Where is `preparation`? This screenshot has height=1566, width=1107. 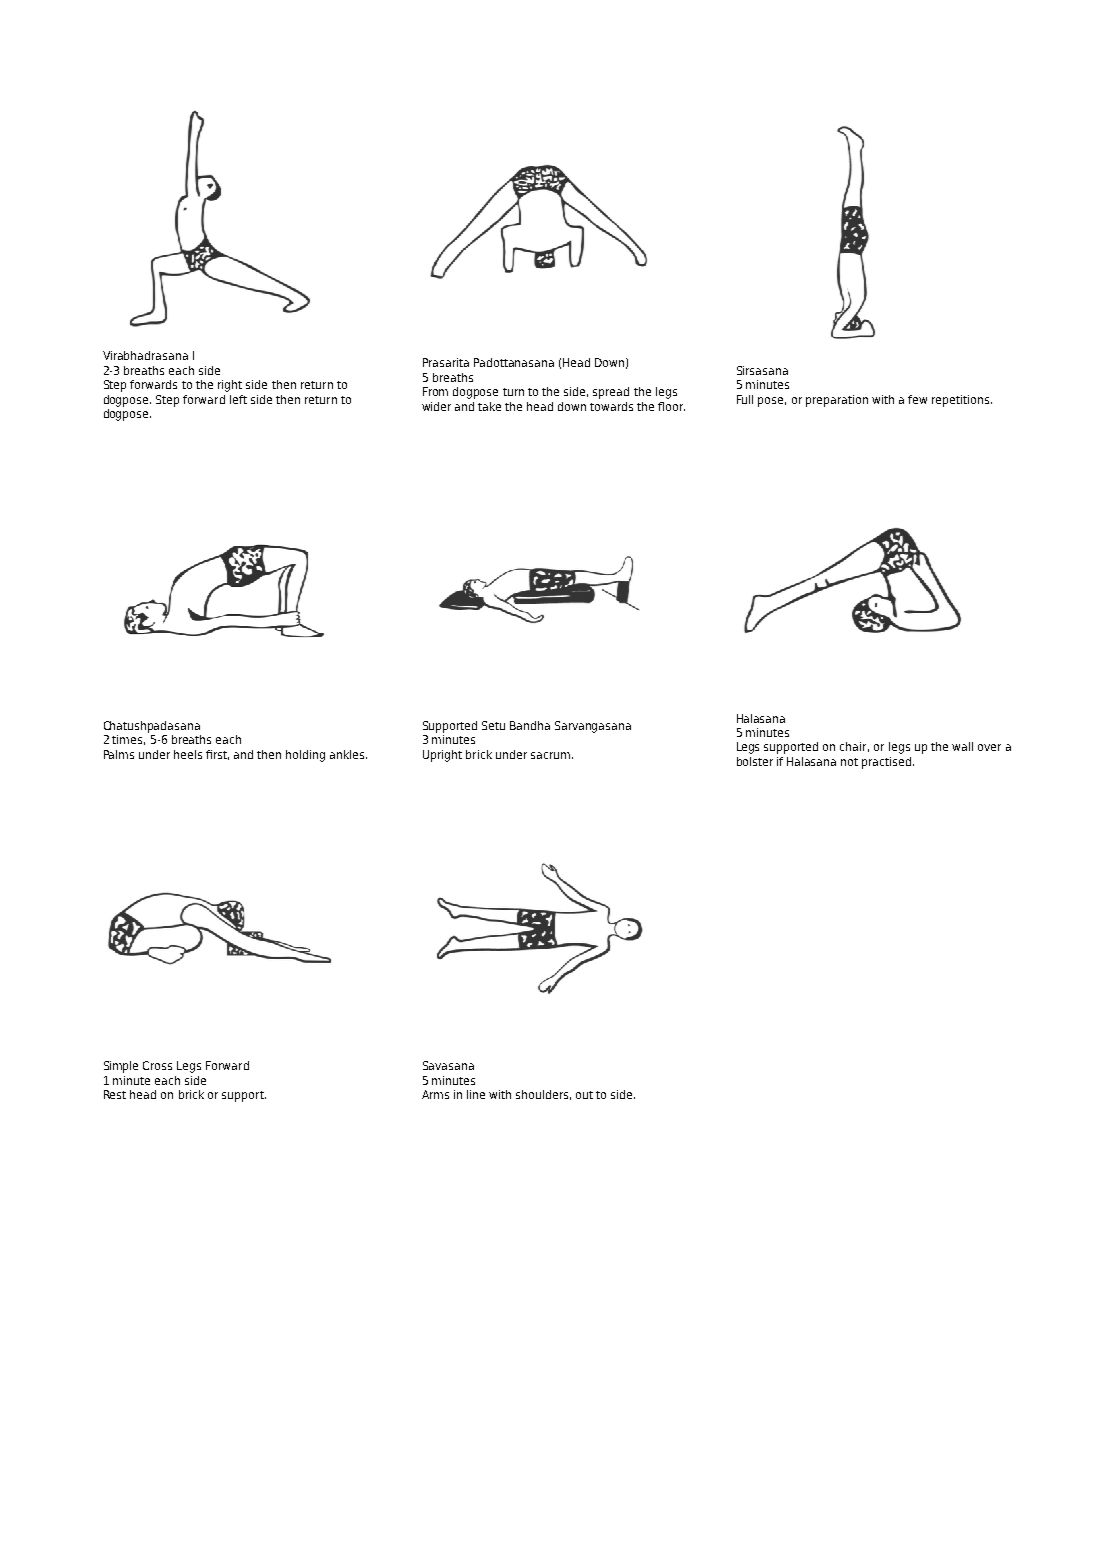 preparation is located at coordinates (837, 401).
